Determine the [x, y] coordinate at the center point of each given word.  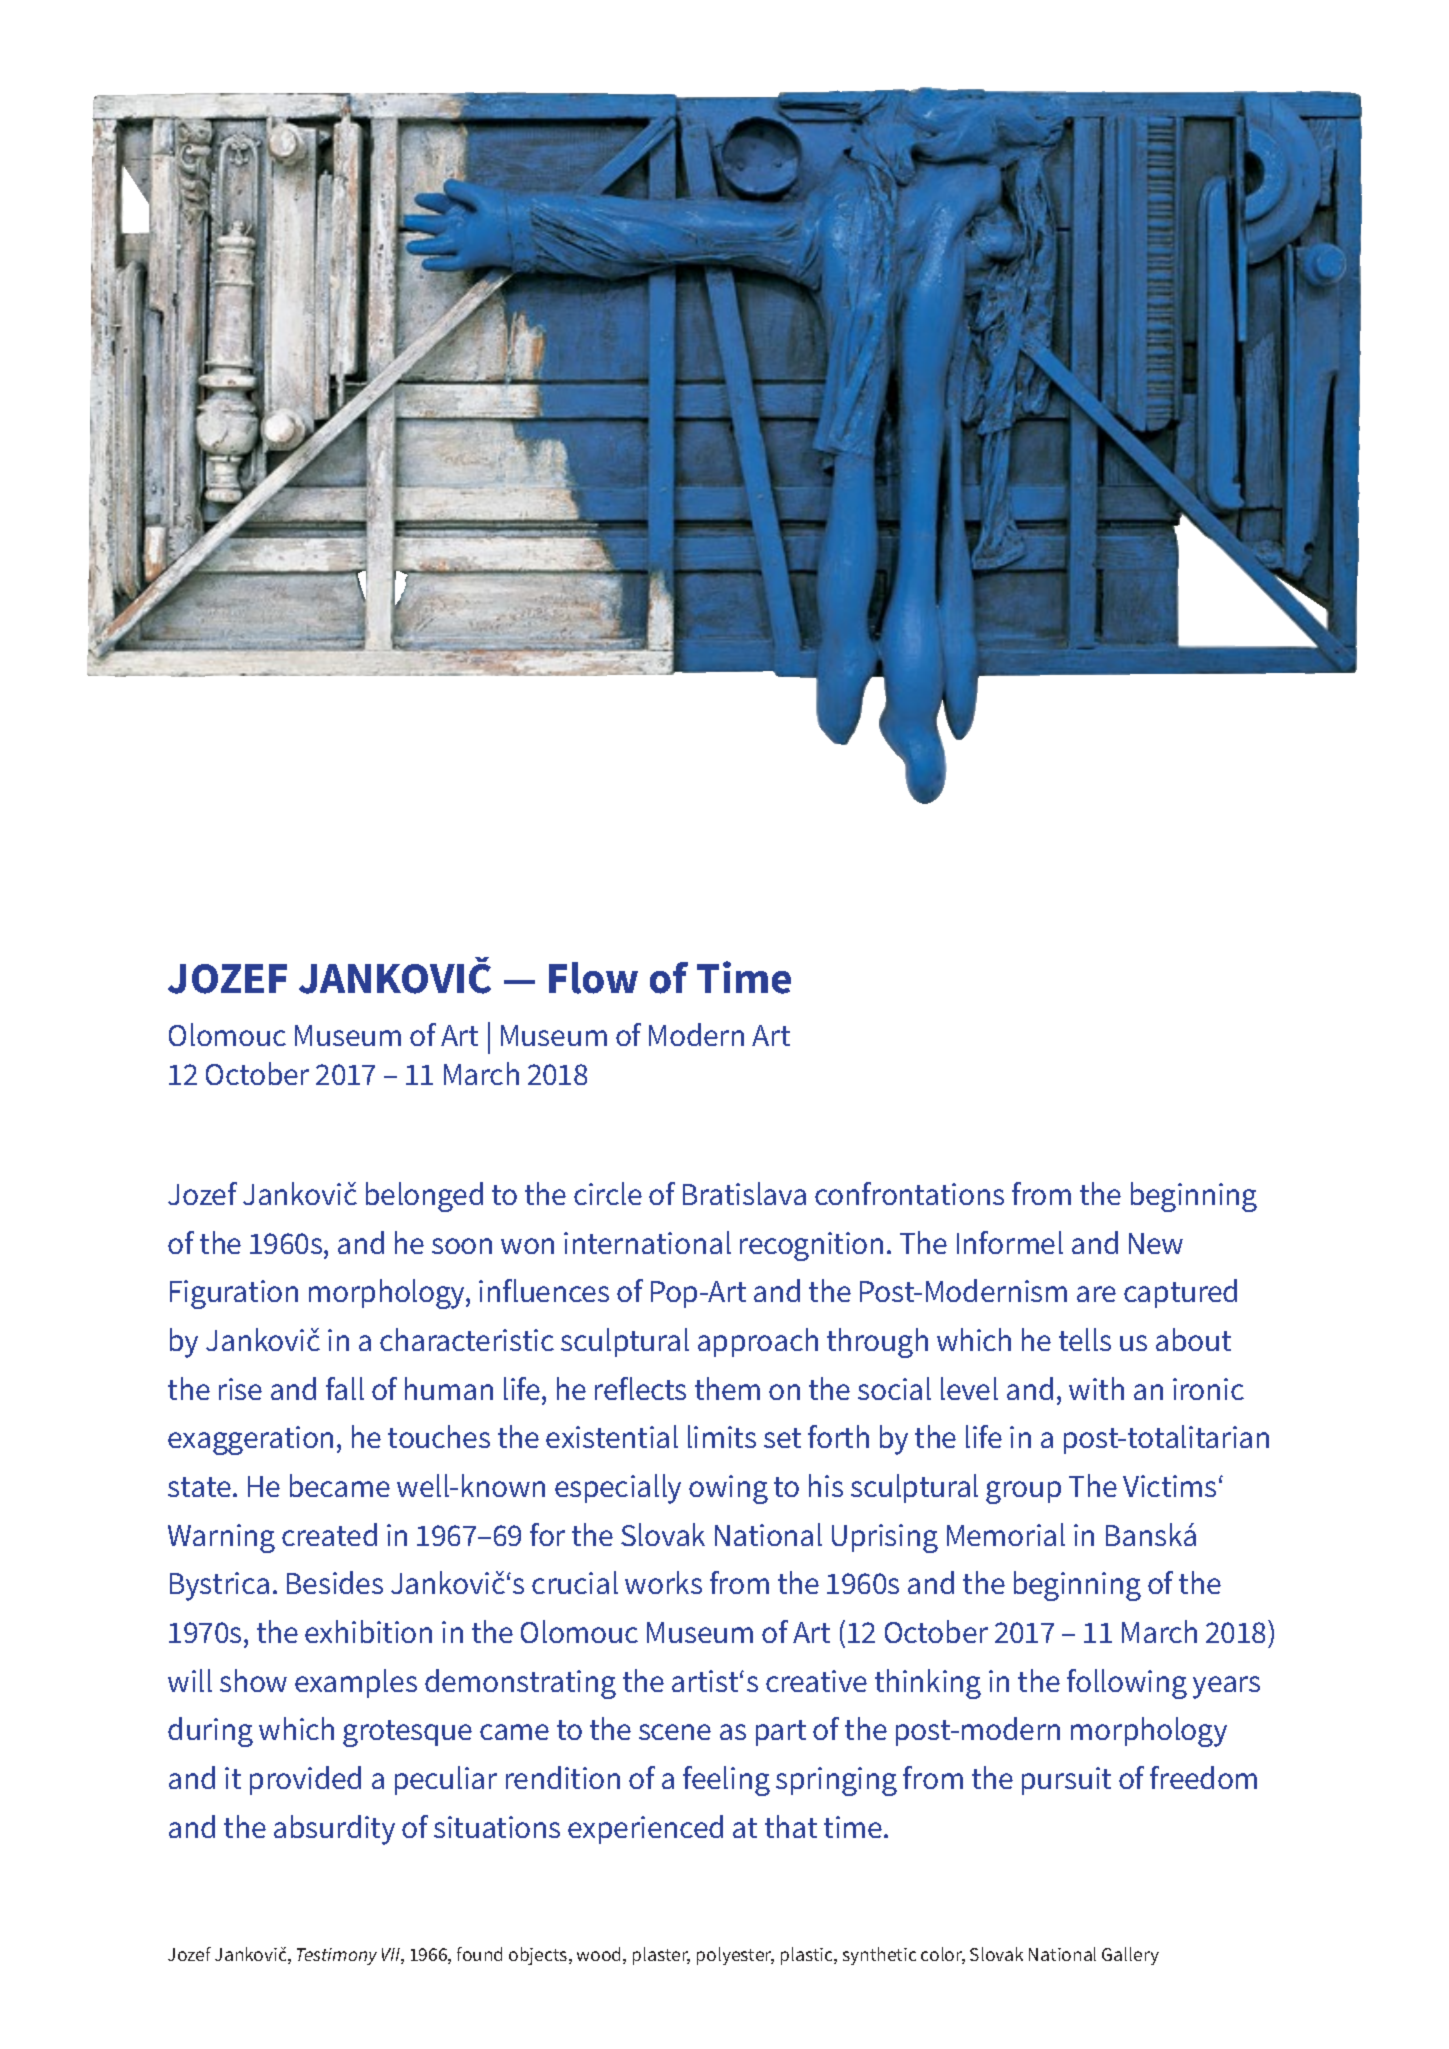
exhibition [368, 1631]
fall [345, 1388]
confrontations [909, 1193]
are [1096, 1294]
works [663, 1582]
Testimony [337, 1956]
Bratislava [744, 1193]
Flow [593, 978]
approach [758, 1342]
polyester [735, 1956]
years [1226, 1687]
